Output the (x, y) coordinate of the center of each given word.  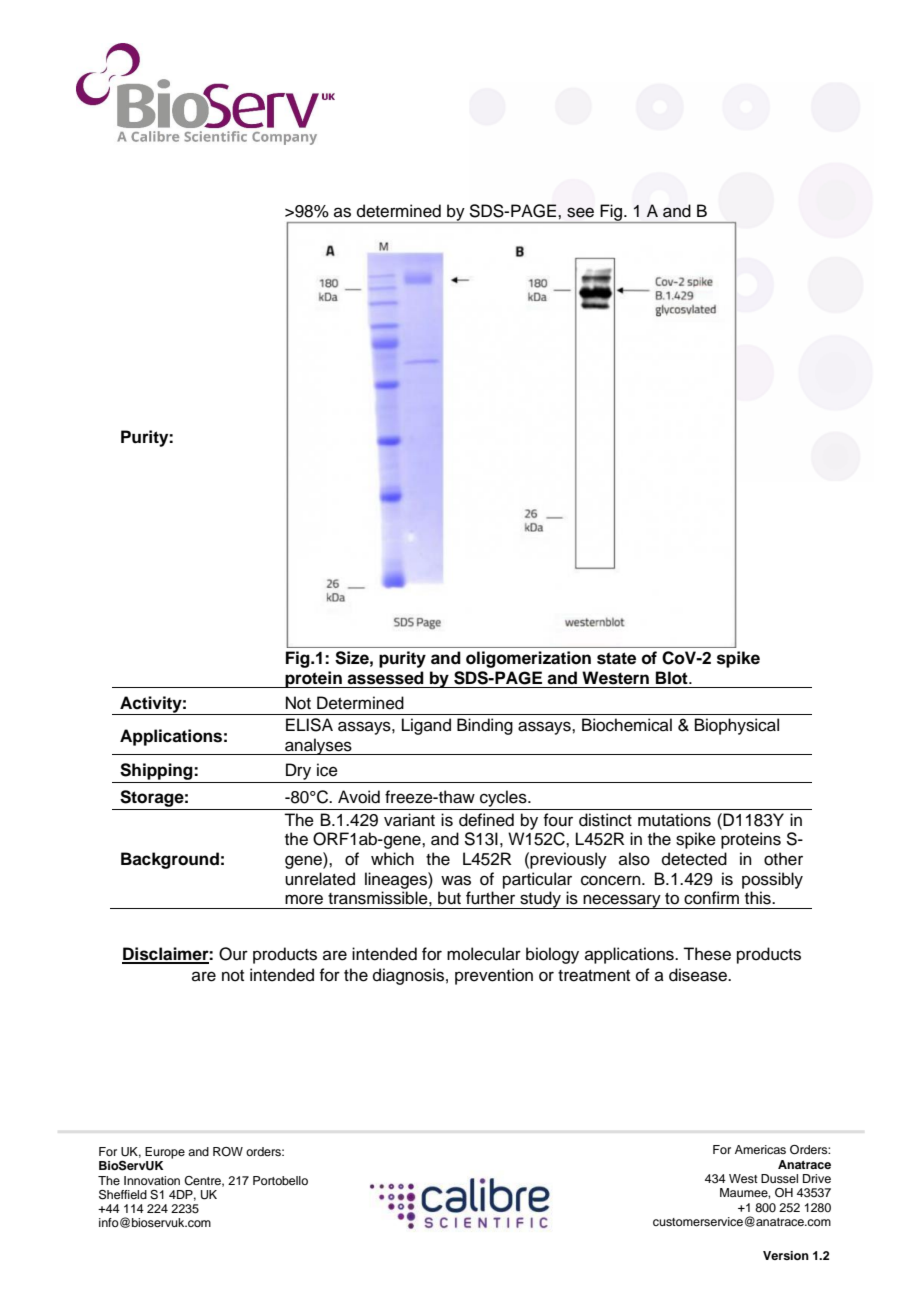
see (580, 212)
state (616, 658)
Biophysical (737, 726)
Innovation (152, 1180)
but (449, 898)
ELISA (309, 725)
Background (170, 860)
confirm (711, 898)
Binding (485, 726)
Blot (673, 678)
